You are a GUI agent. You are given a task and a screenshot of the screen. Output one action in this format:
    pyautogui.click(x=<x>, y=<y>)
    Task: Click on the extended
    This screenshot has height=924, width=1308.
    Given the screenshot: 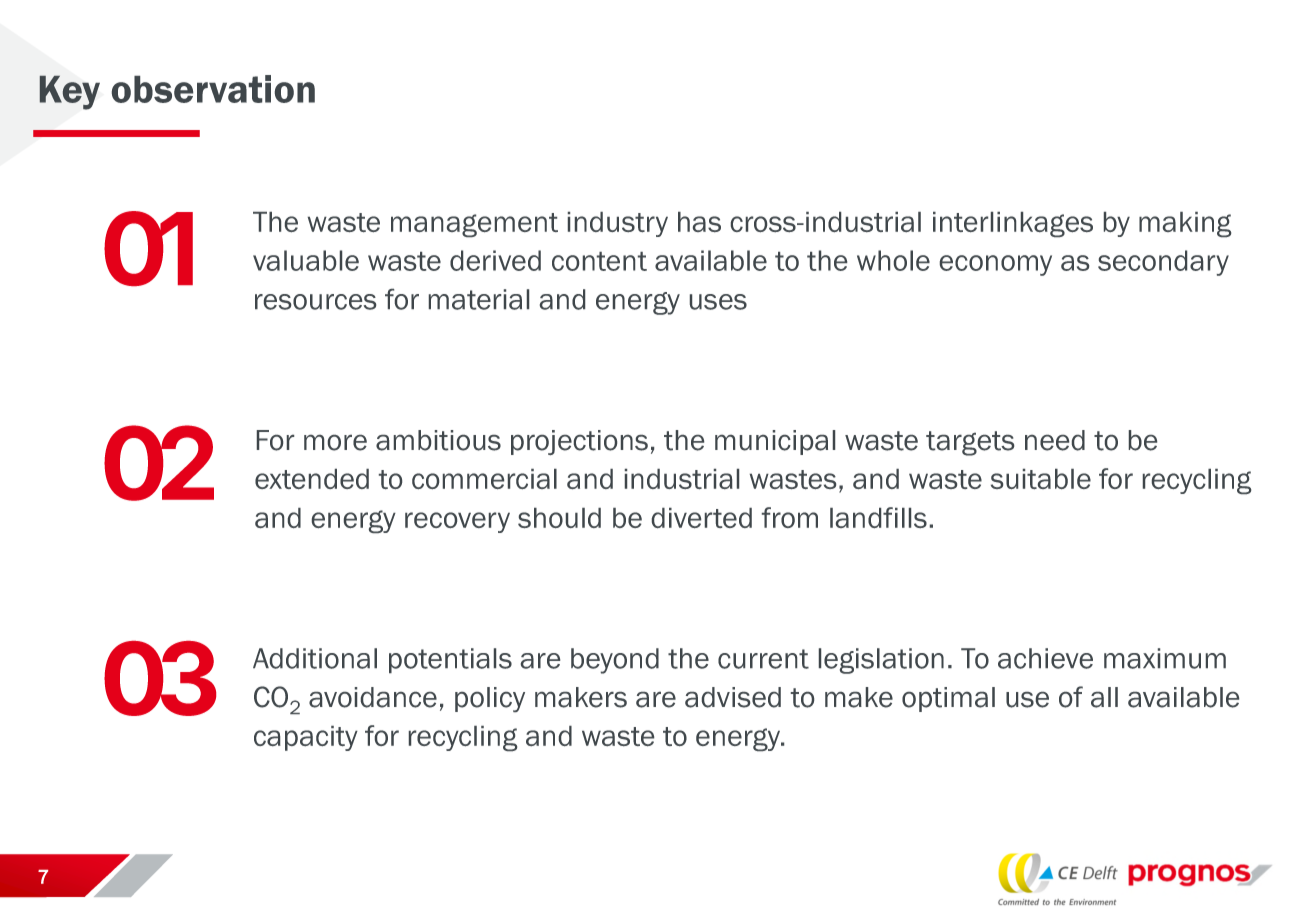 What is the action you would take?
    pyautogui.click(x=312, y=479)
